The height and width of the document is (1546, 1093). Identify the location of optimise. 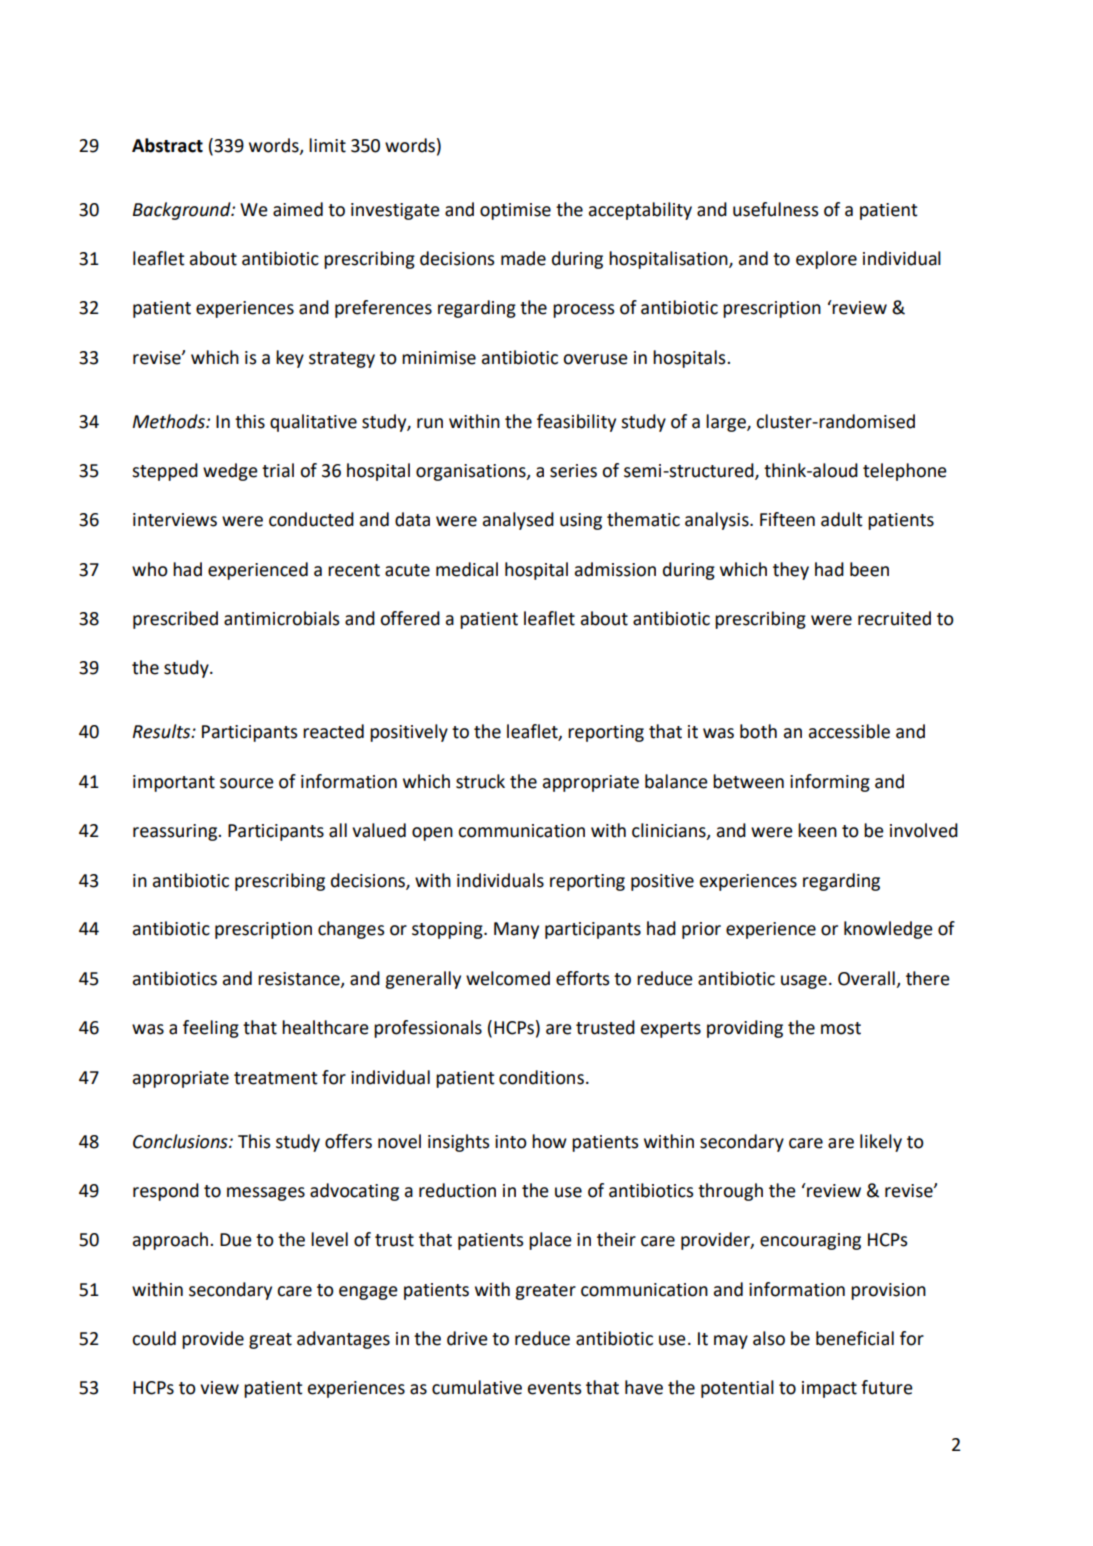
(515, 211).
